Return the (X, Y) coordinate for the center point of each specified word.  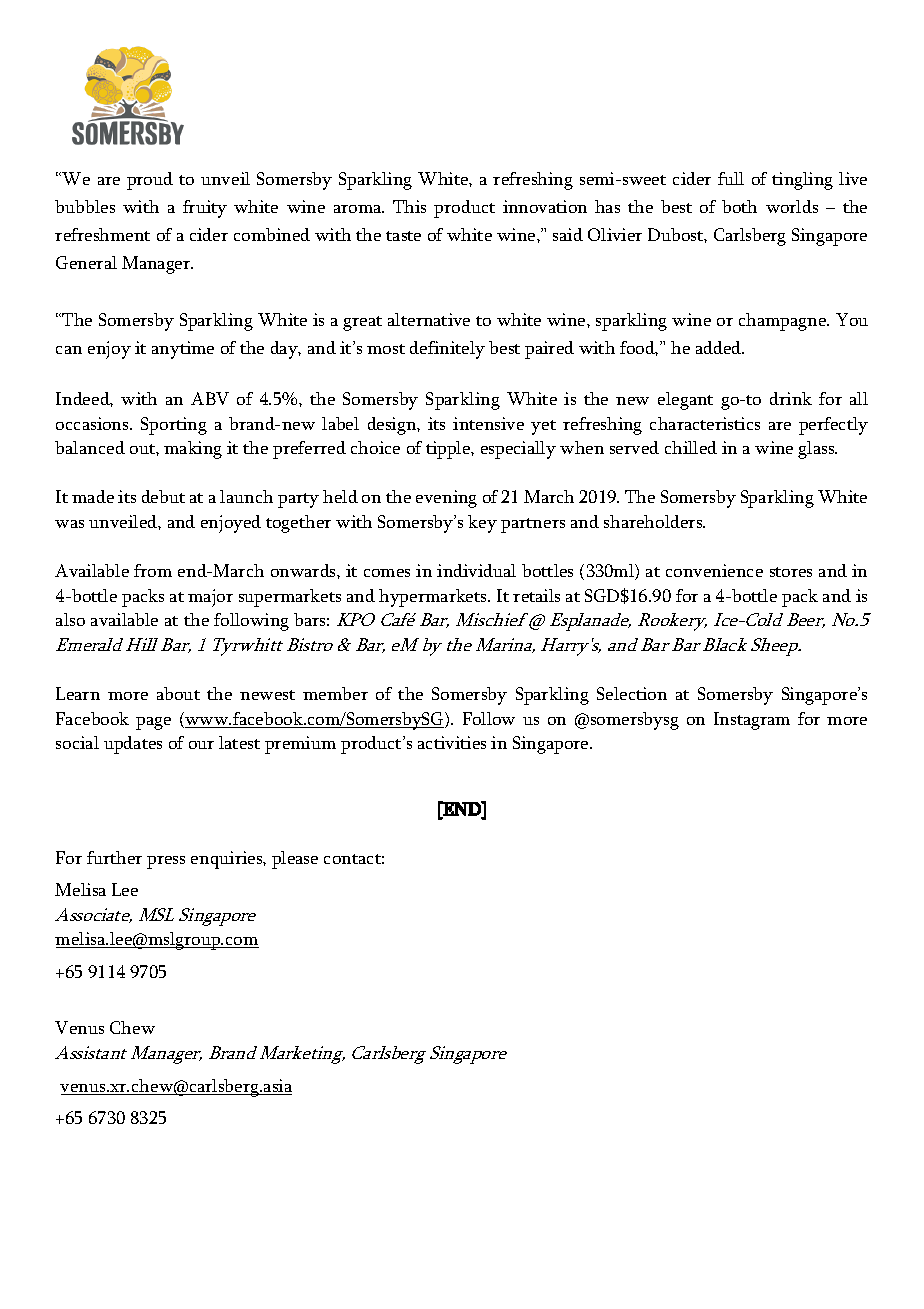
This (409, 206)
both (739, 206)
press (166, 862)
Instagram (752, 721)
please (295, 860)
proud (150, 181)
